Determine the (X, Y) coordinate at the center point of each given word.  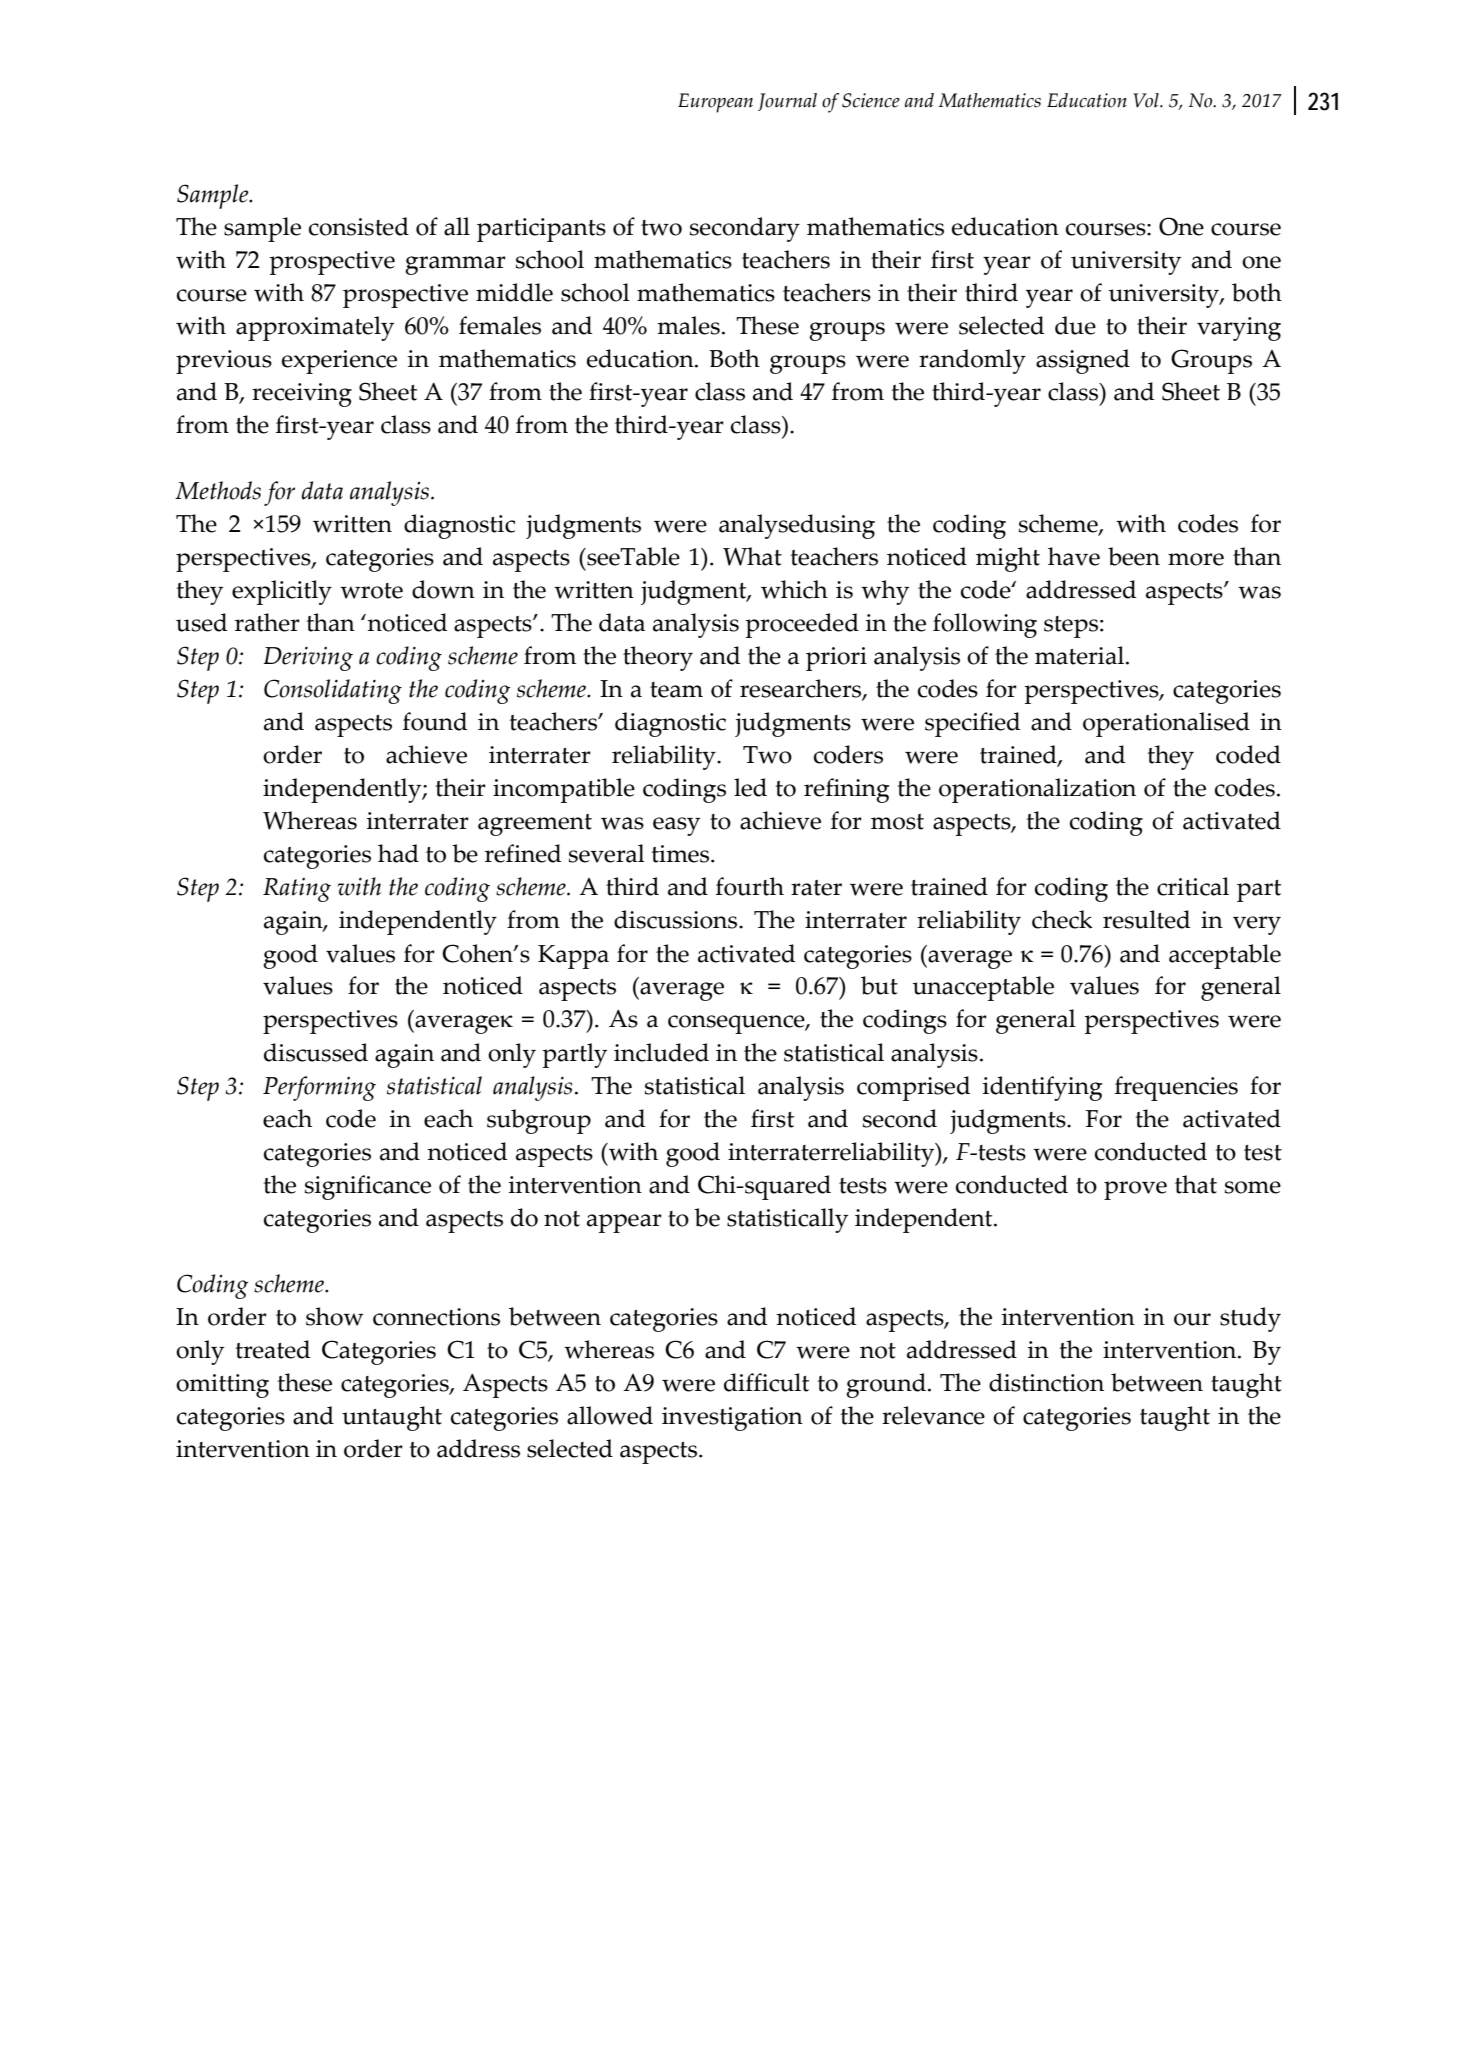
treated (273, 1349)
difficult (766, 1382)
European (715, 103)
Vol (1147, 100)
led (750, 787)
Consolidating (333, 691)
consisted (359, 226)
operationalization (1037, 790)
